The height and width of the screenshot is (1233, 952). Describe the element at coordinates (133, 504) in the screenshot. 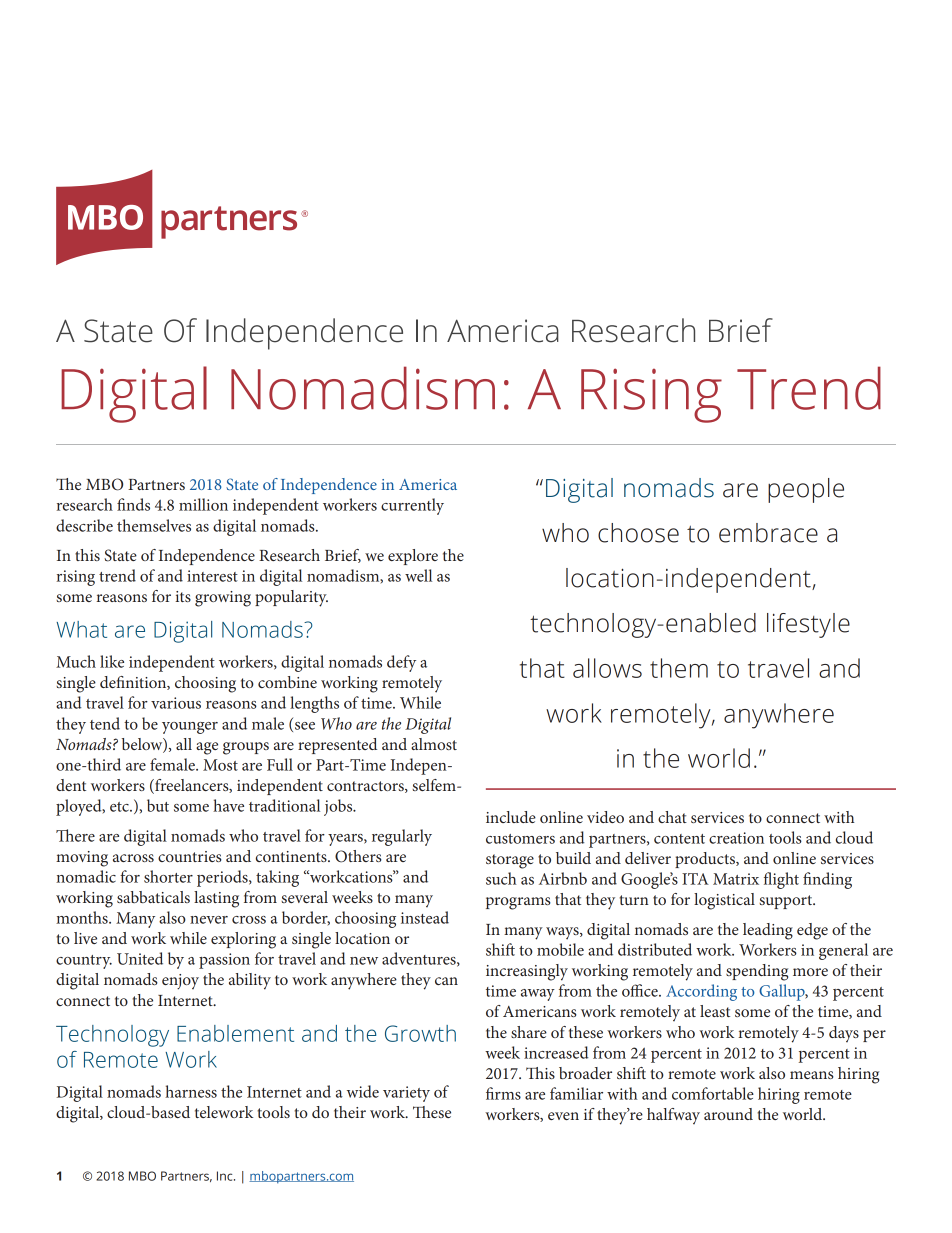

I see `finds` at that location.
